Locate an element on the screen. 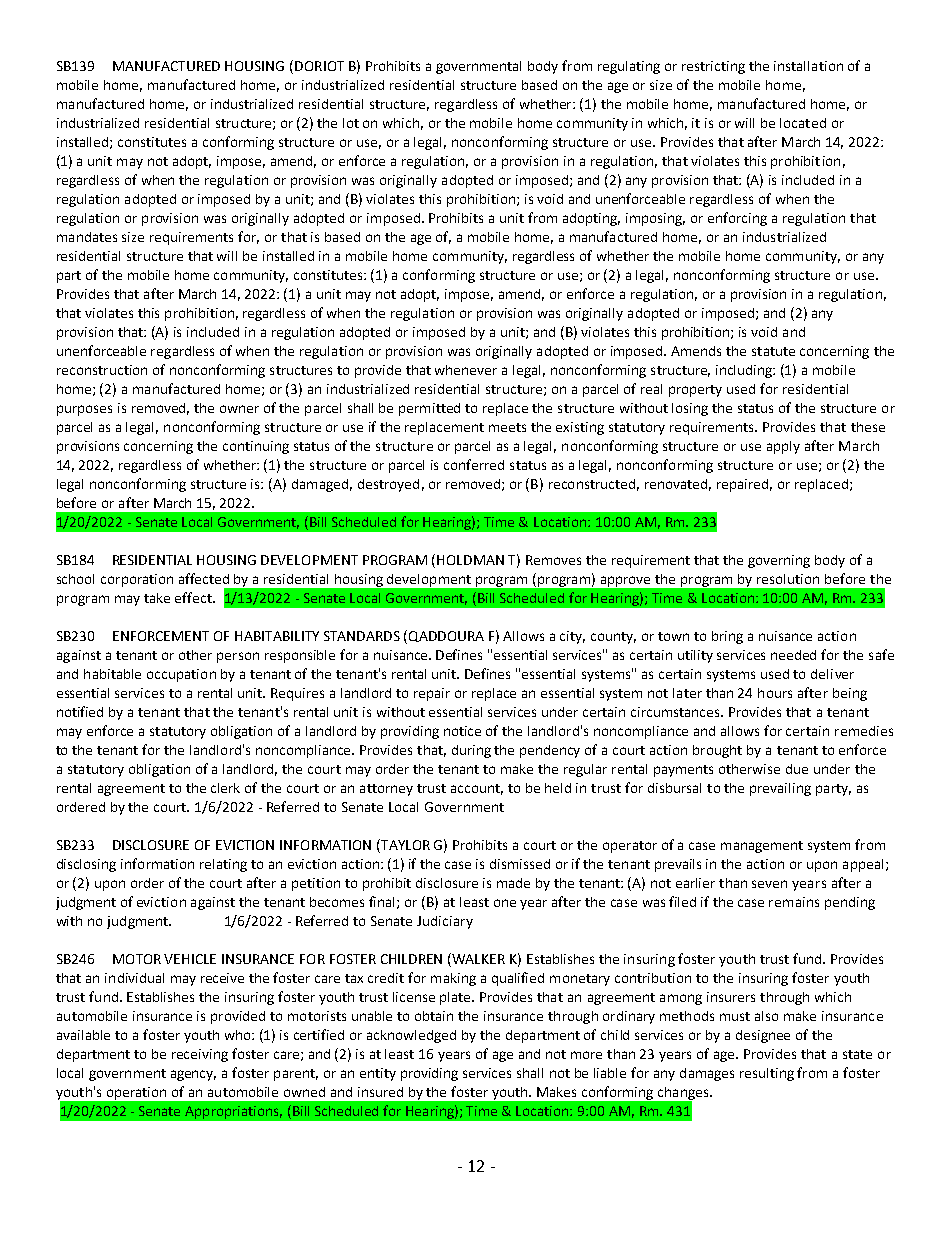  acknowledged is located at coordinates (411, 1036).
